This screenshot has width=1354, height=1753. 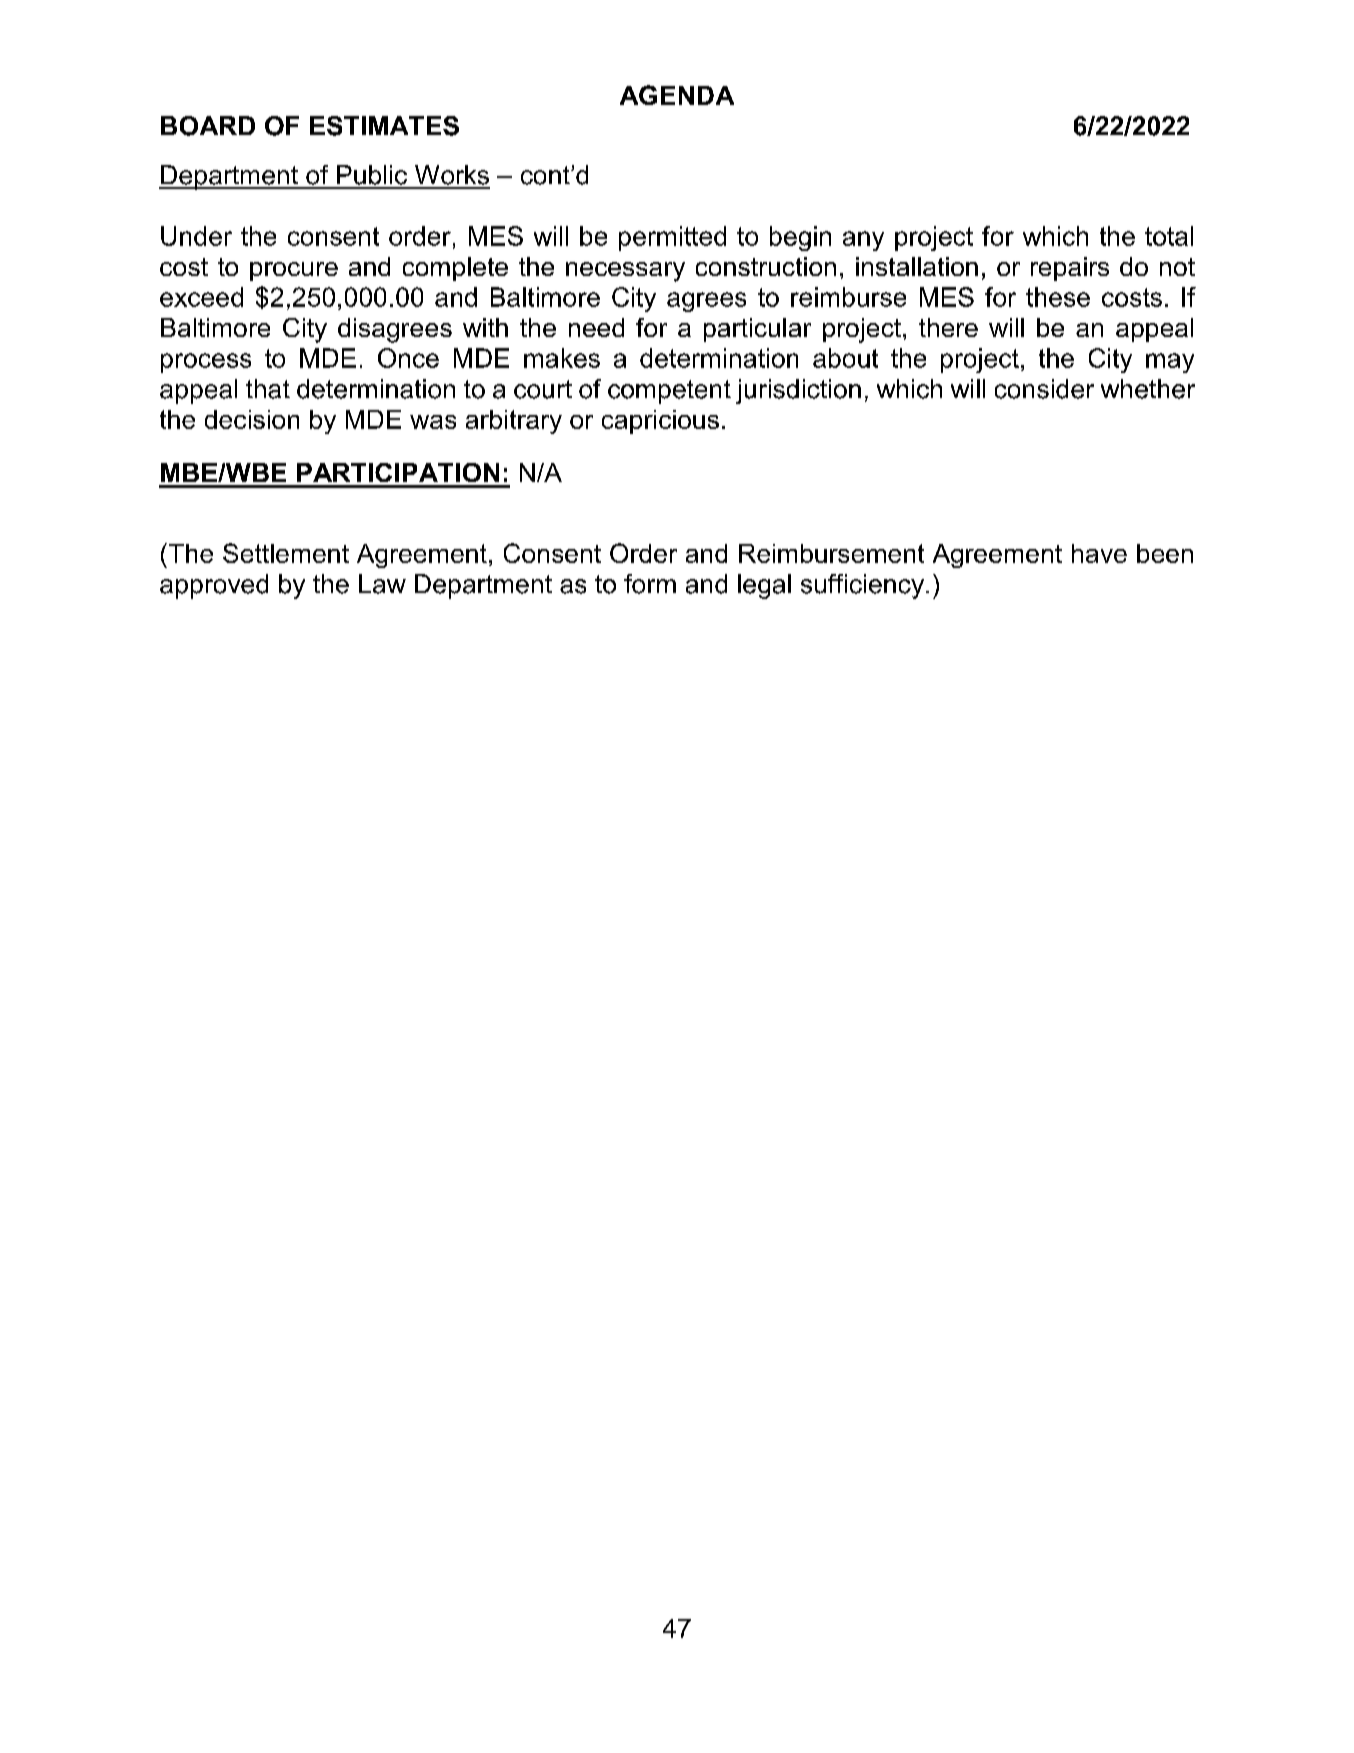 I want to click on consider, so click(x=1044, y=389).
